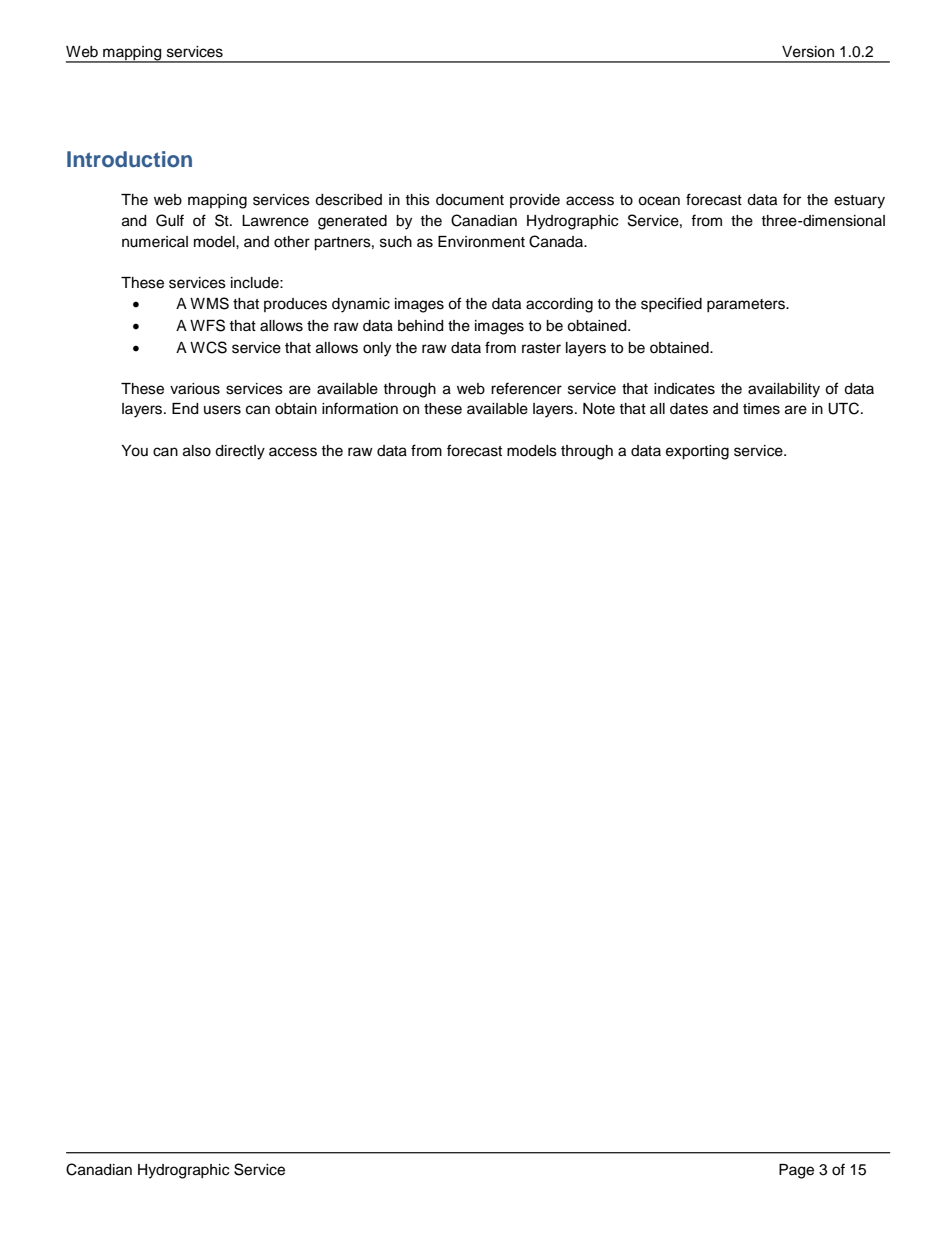 This page has width=952, height=1233. What do you see at coordinates (197, 451) in the page?
I see `also` at bounding box center [197, 451].
